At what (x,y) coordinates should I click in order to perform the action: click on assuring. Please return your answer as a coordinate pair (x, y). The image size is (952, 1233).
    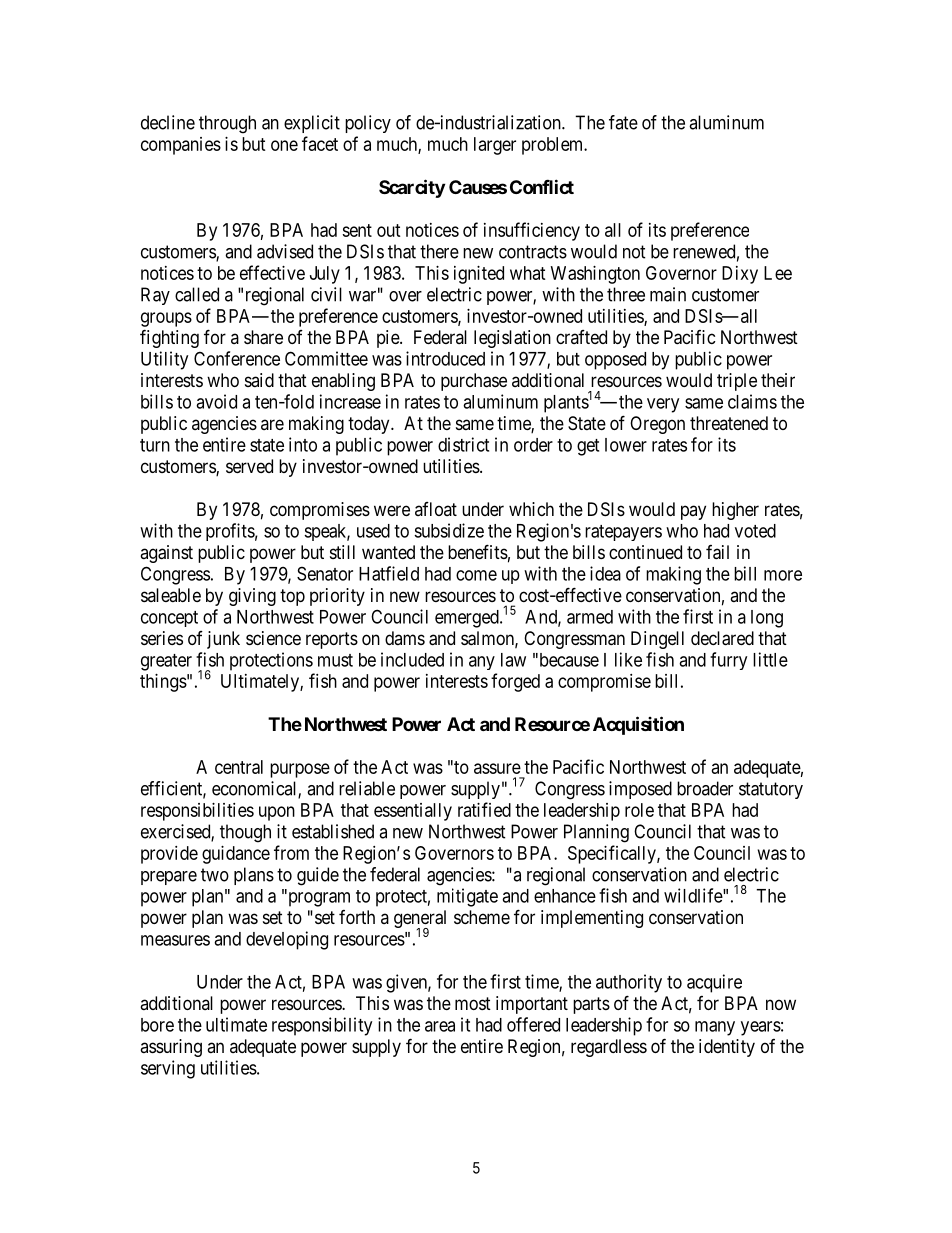
    Looking at the image, I should click on (171, 1048).
